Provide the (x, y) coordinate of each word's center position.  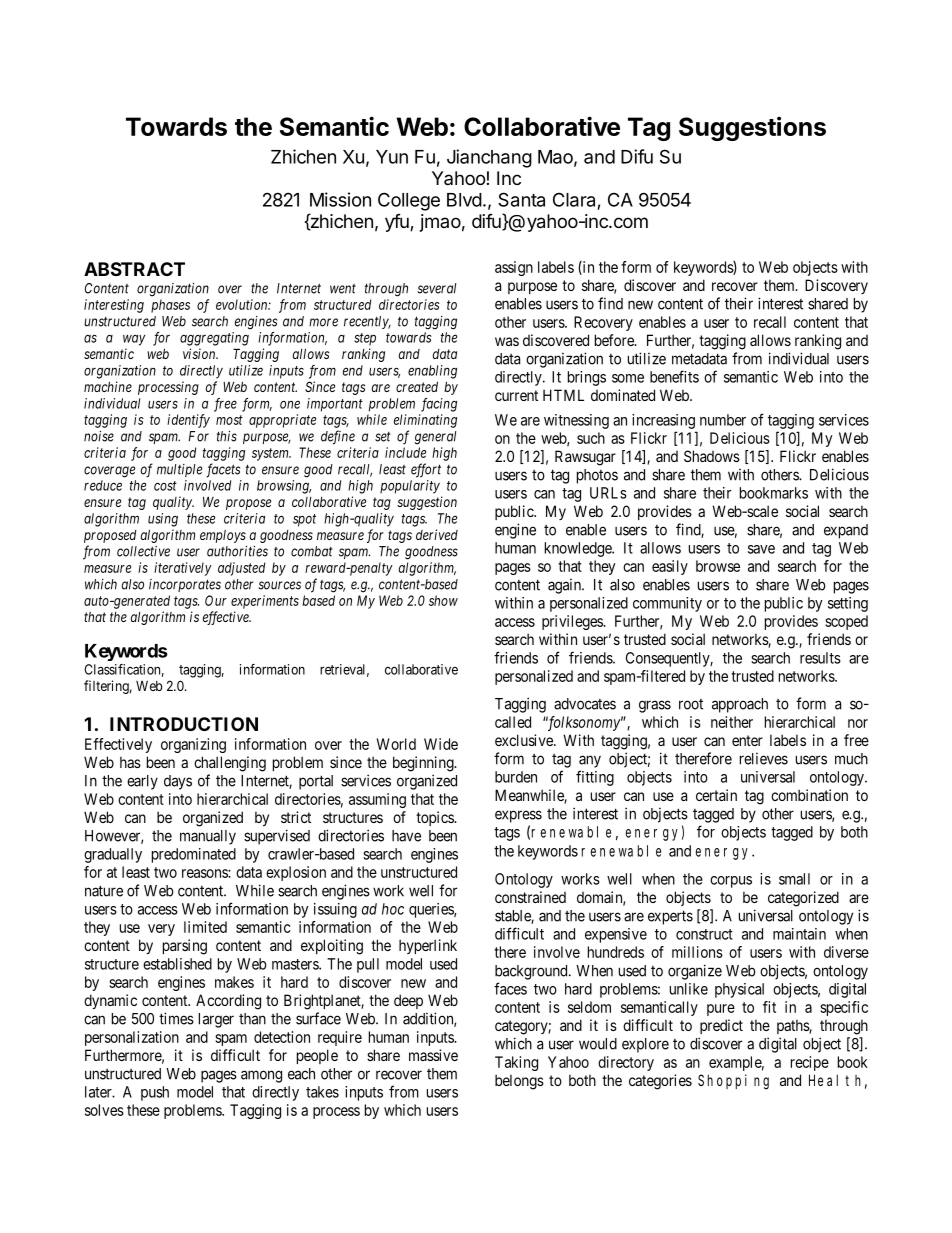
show (443, 600)
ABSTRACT (134, 269)
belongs (519, 1082)
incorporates (185, 585)
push (155, 1093)
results (820, 658)
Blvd (464, 200)
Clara (574, 199)
